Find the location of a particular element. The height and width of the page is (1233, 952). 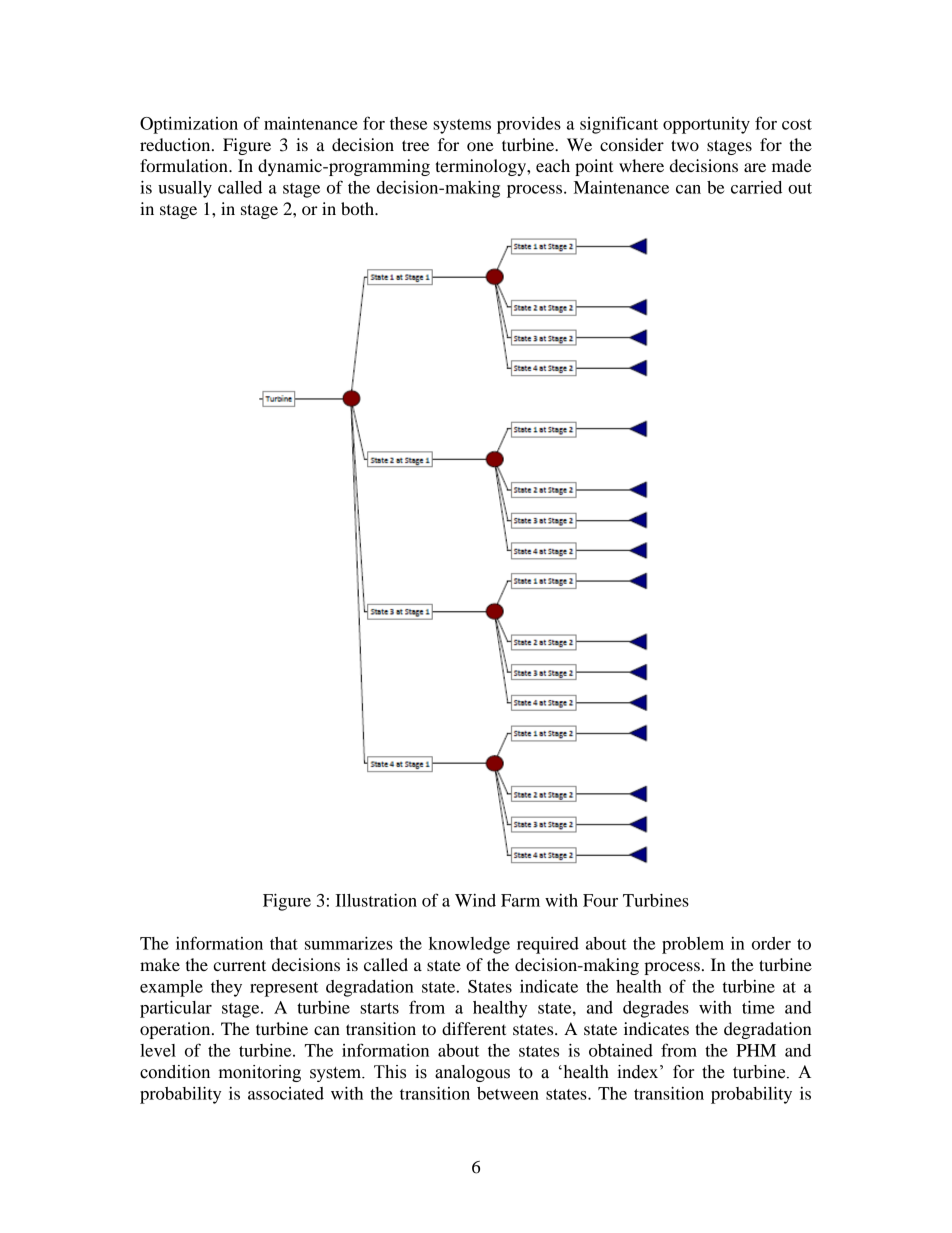

Four is located at coordinates (600, 900).
